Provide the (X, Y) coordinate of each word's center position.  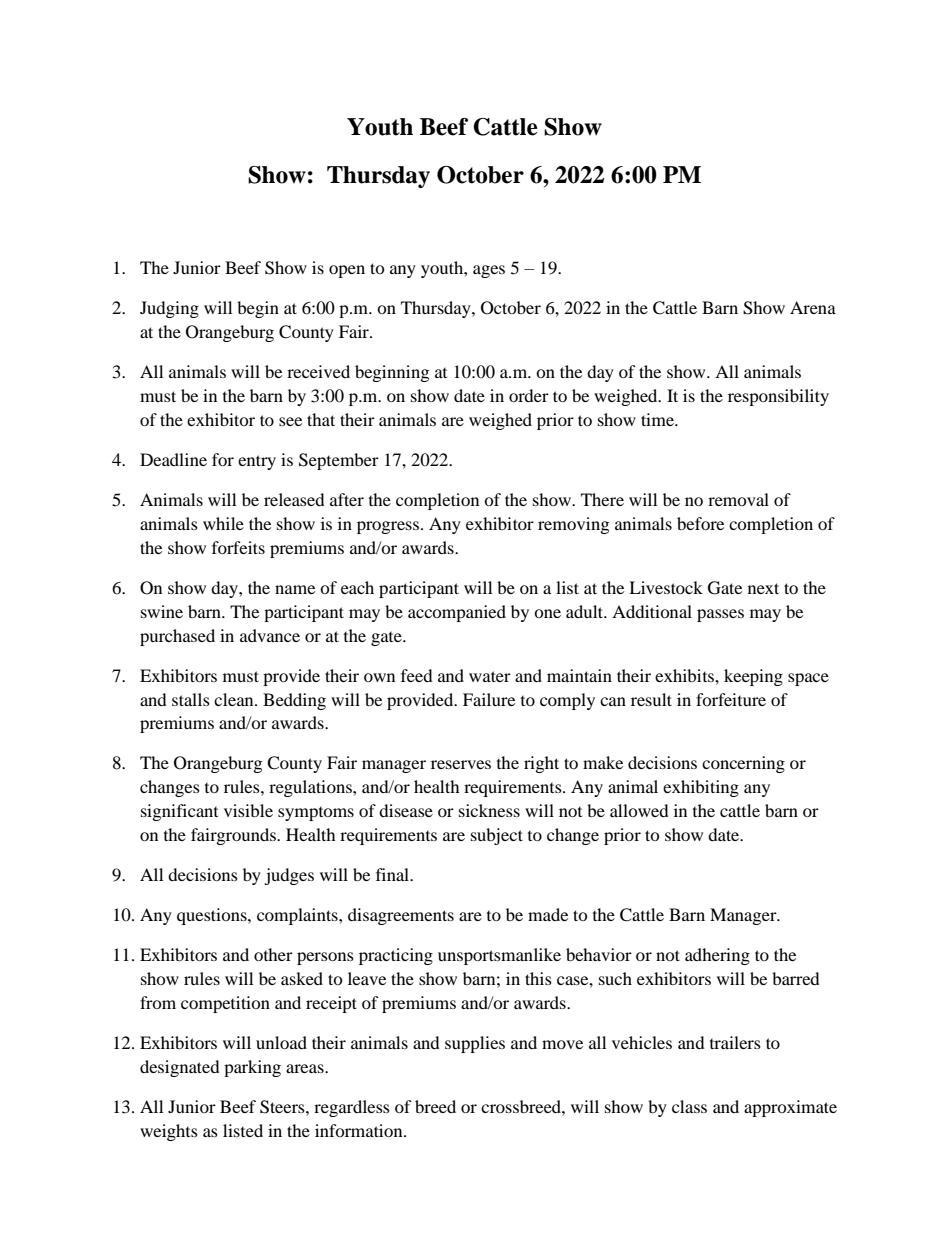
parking (252, 1068)
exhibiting (701, 788)
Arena (813, 307)
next (763, 588)
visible (248, 810)
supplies (475, 1044)
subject (497, 836)
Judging (169, 309)
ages (489, 271)
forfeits (238, 547)
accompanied (457, 613)
